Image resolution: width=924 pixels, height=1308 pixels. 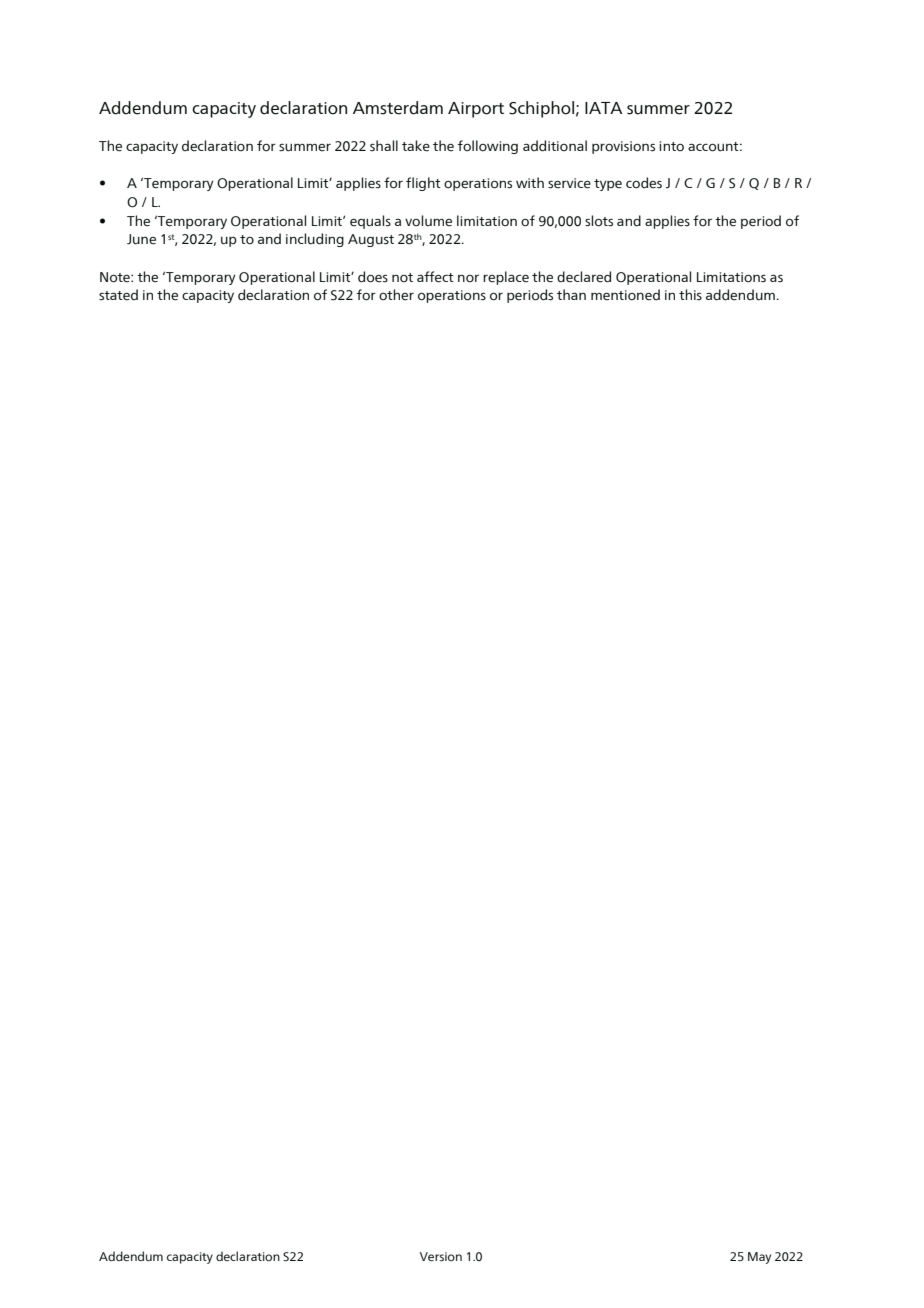 I want to click on this, so click(x=690, y=295).
